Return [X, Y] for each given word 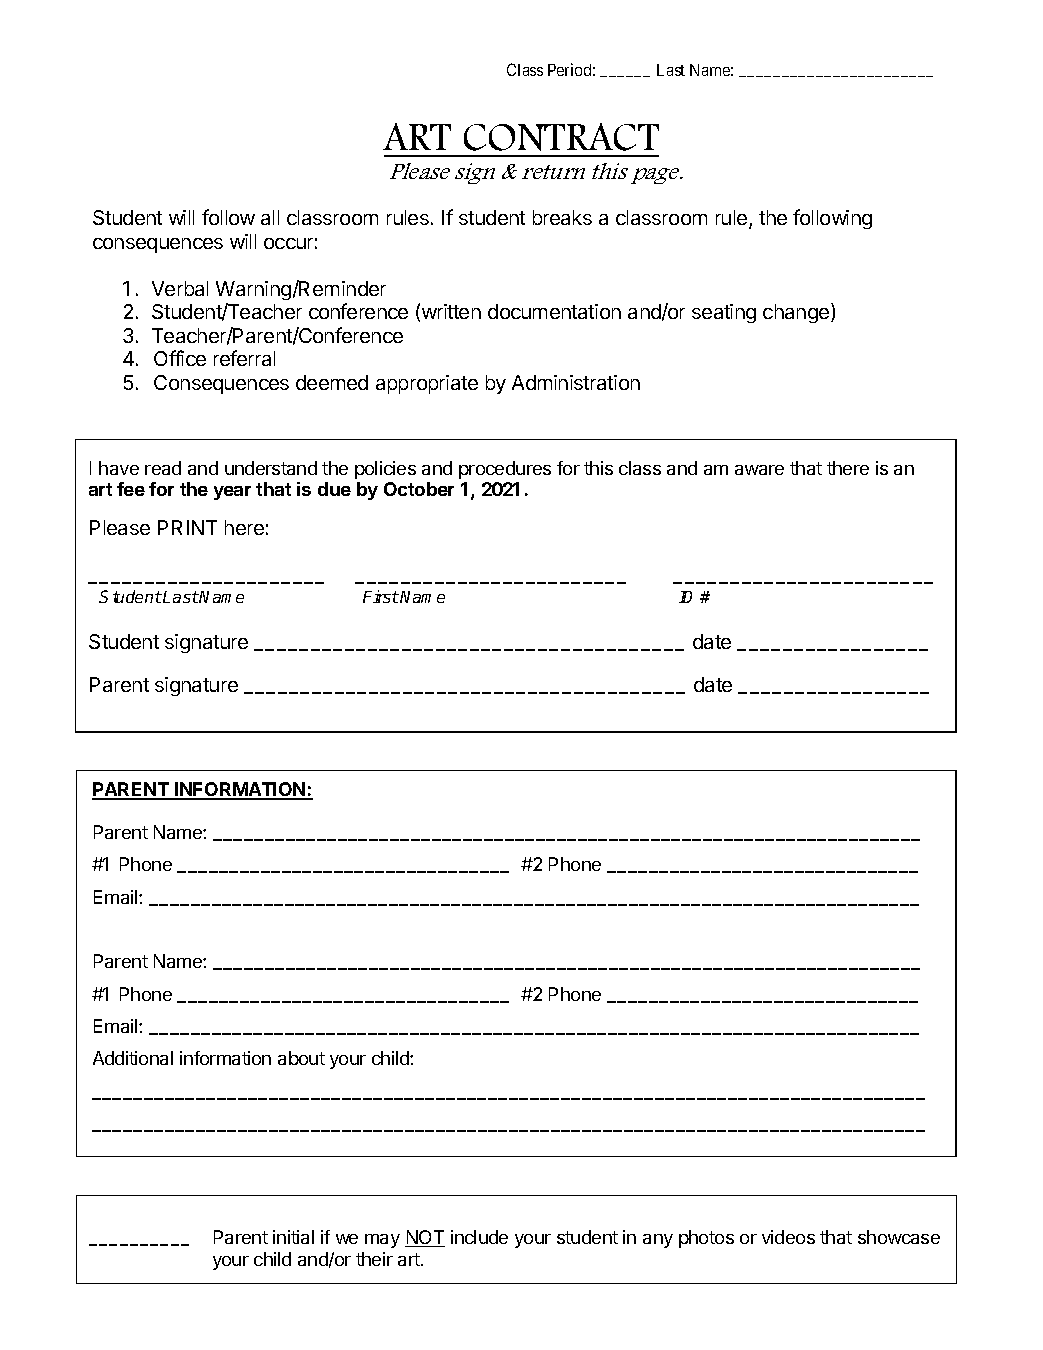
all [270, 217]
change [797, 313]
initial [293, 1237]
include [479, 1237]
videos [788, 1237]
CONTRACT [561, 137]
